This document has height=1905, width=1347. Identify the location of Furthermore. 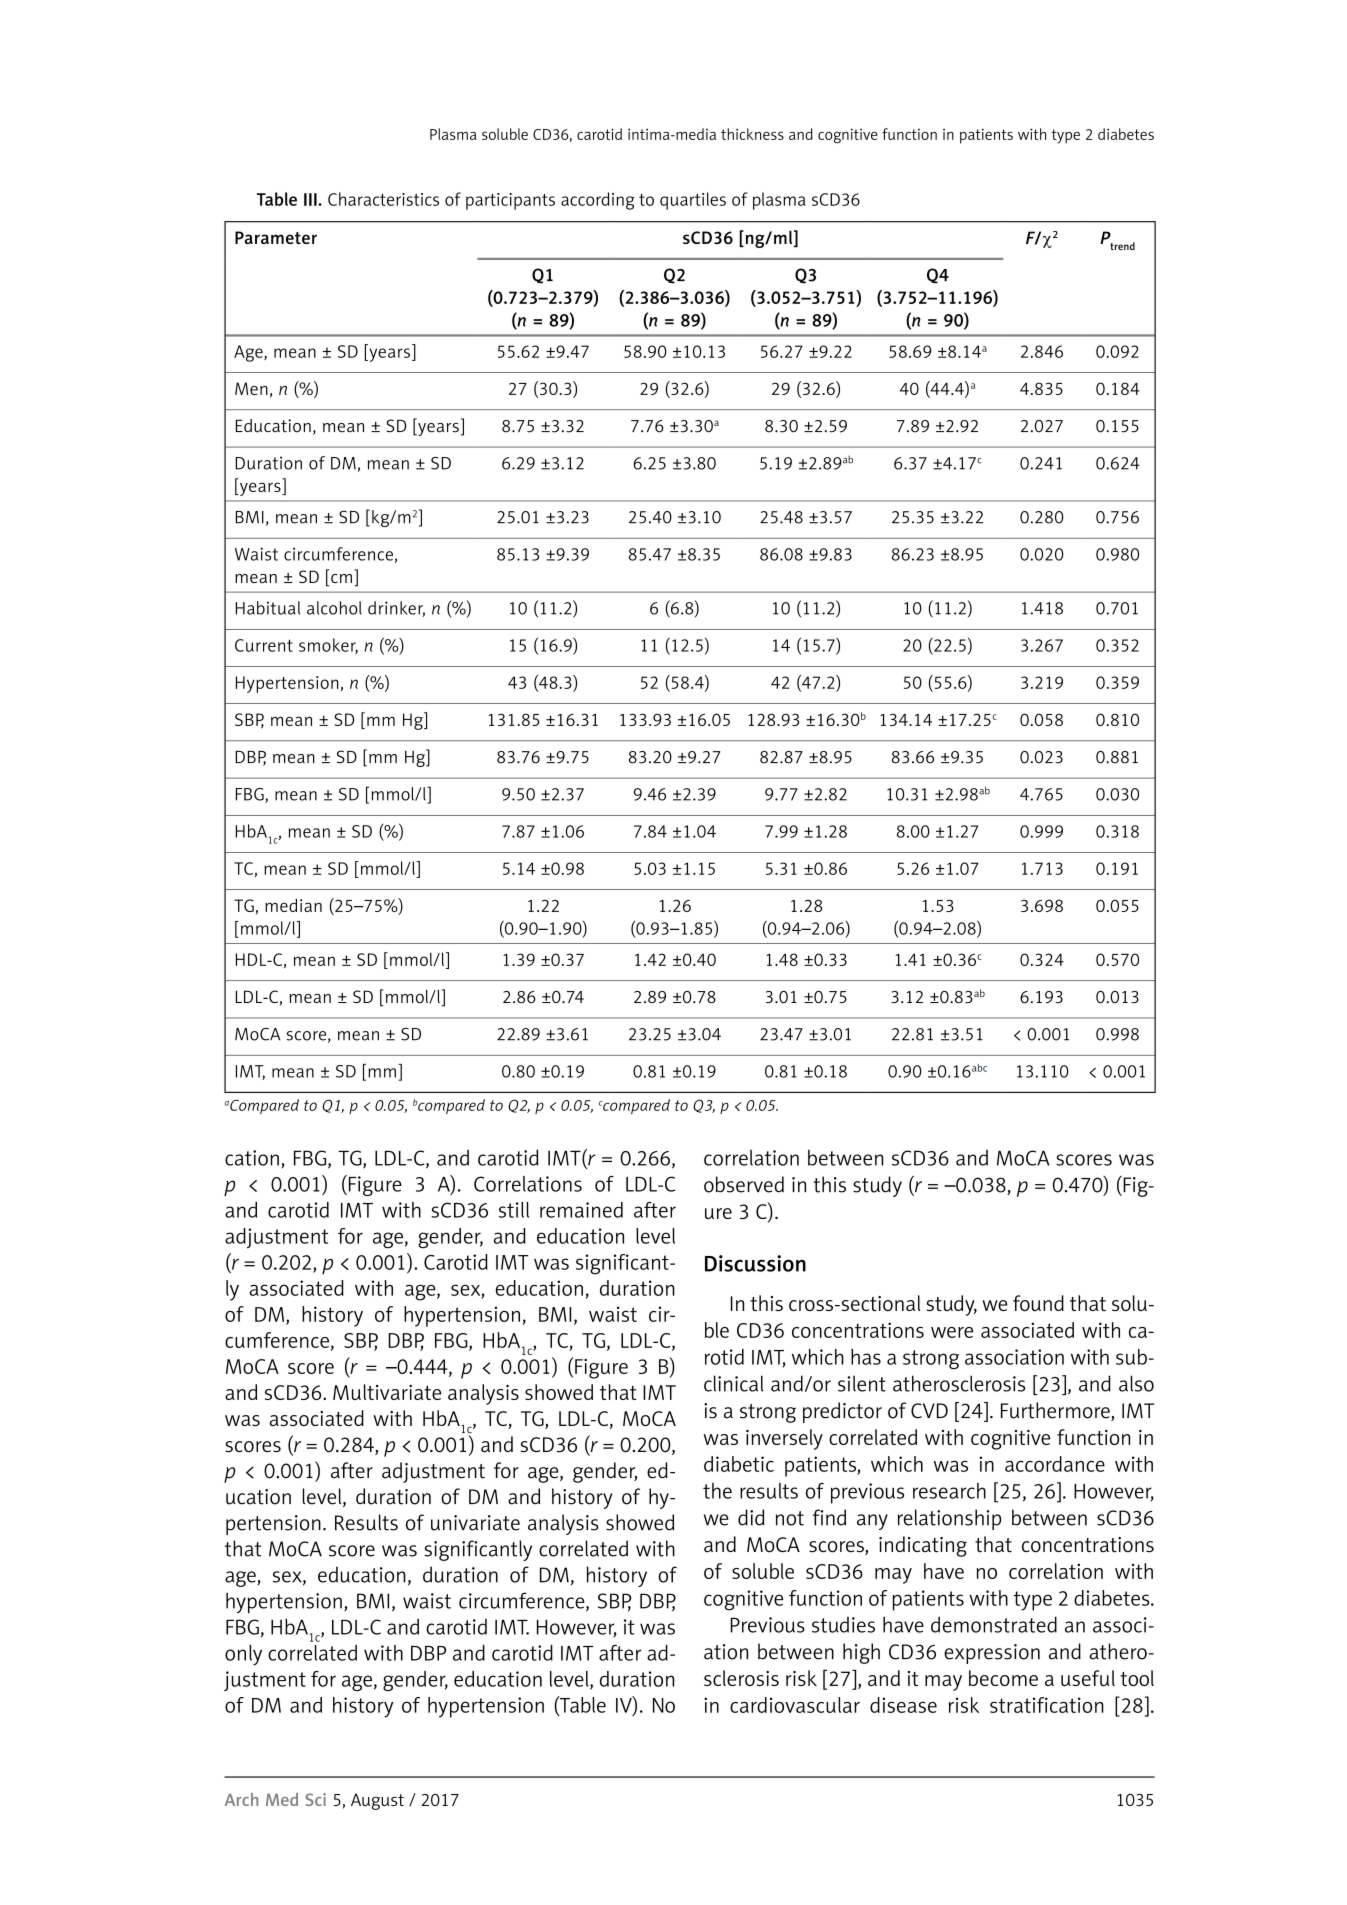
(1056, 1411).
